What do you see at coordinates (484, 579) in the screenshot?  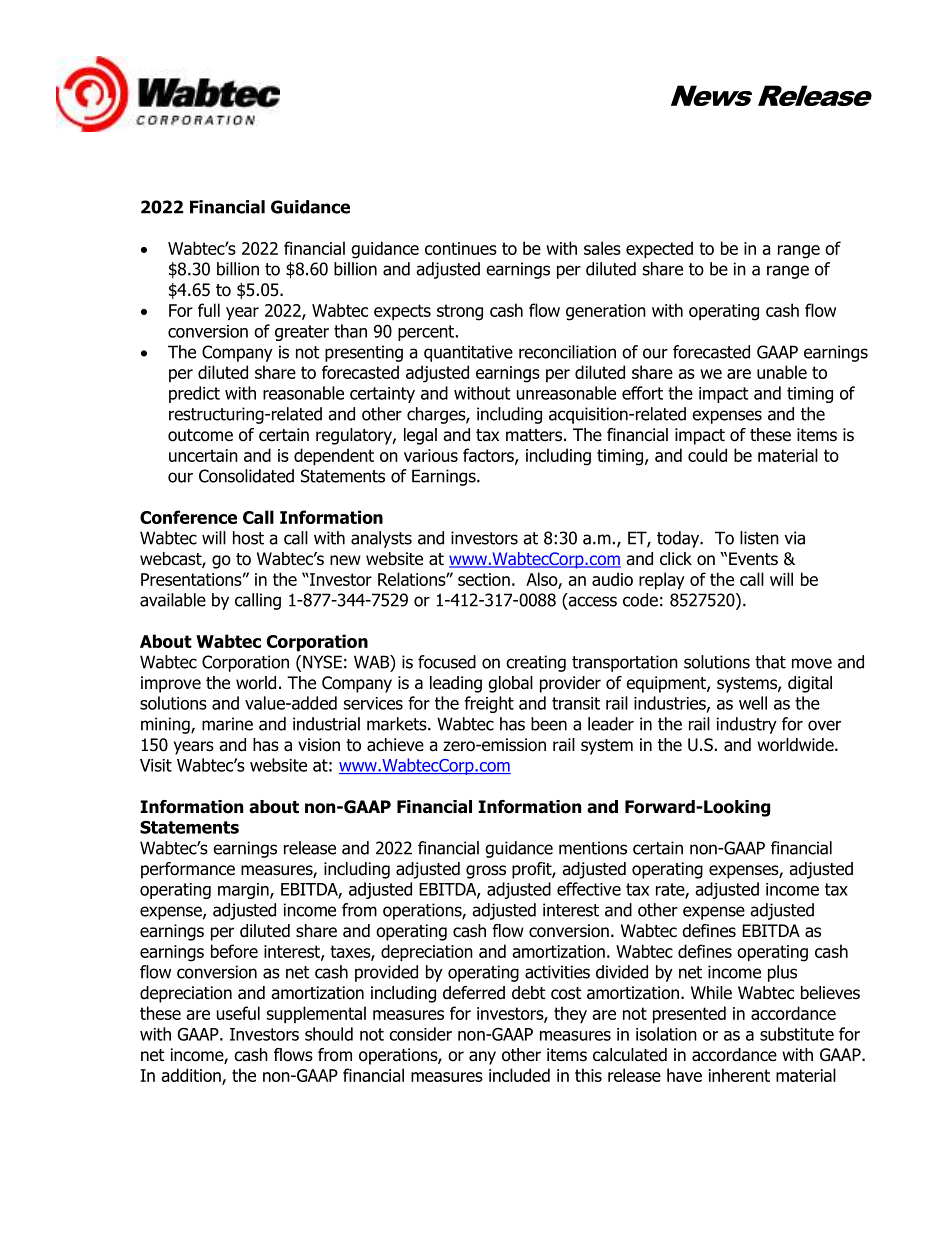 I see `section` at bounding box center [484, 579].
